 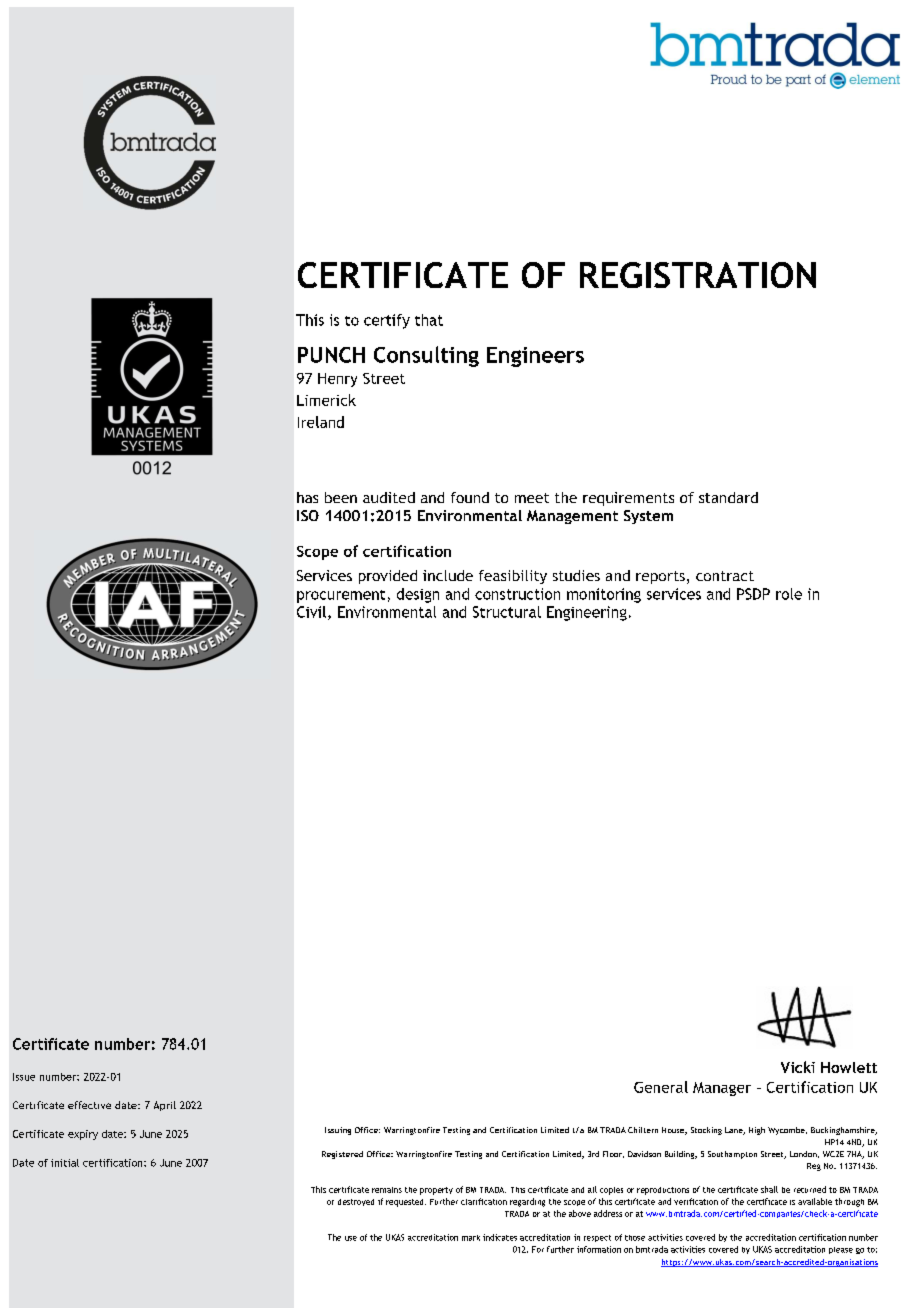 I want to click on Civil, so click(x=313, y=613).
